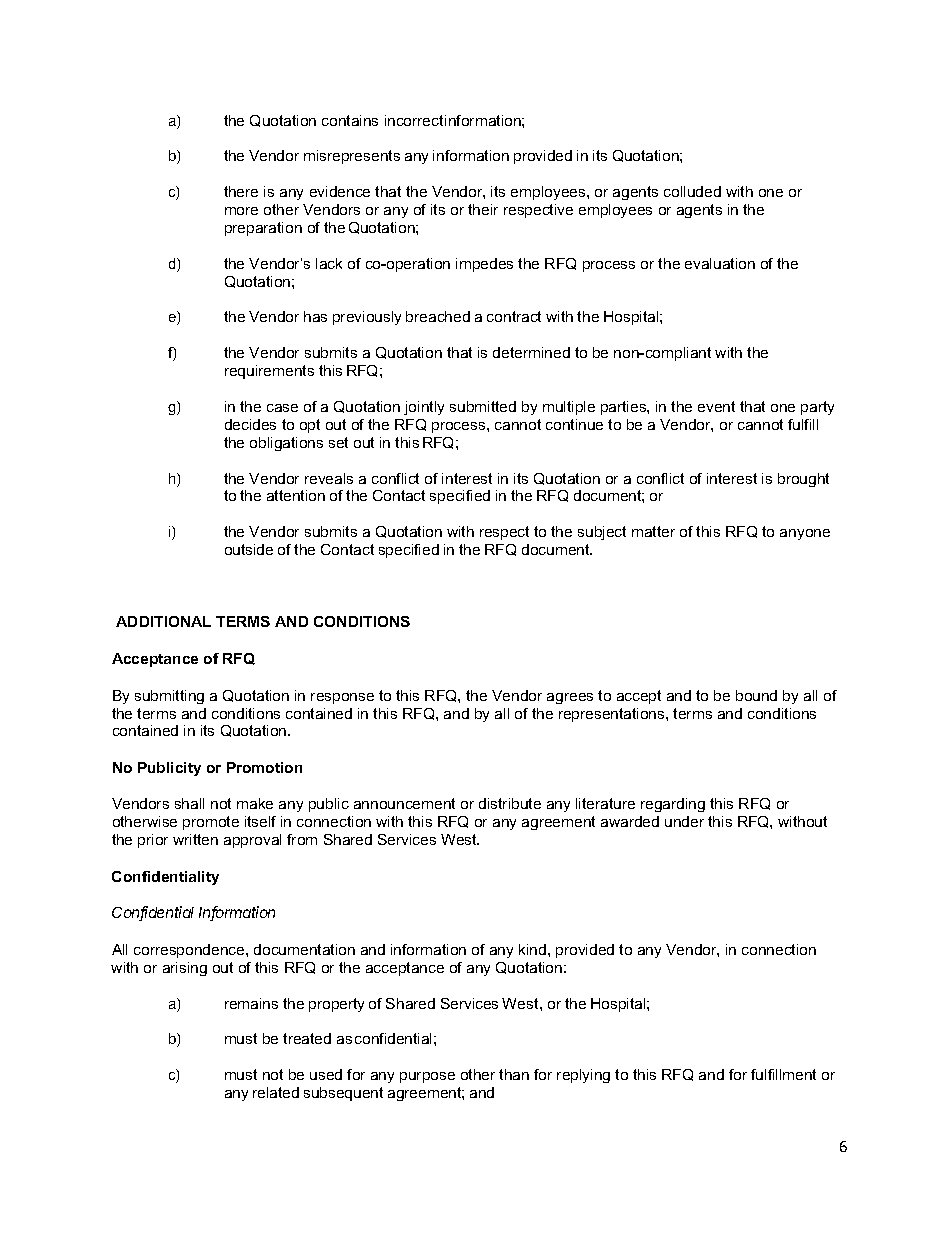 This page has height=1233, width=952. Describe the element at coordinates (692, 191) in the page. I see `colluded` at that location.
